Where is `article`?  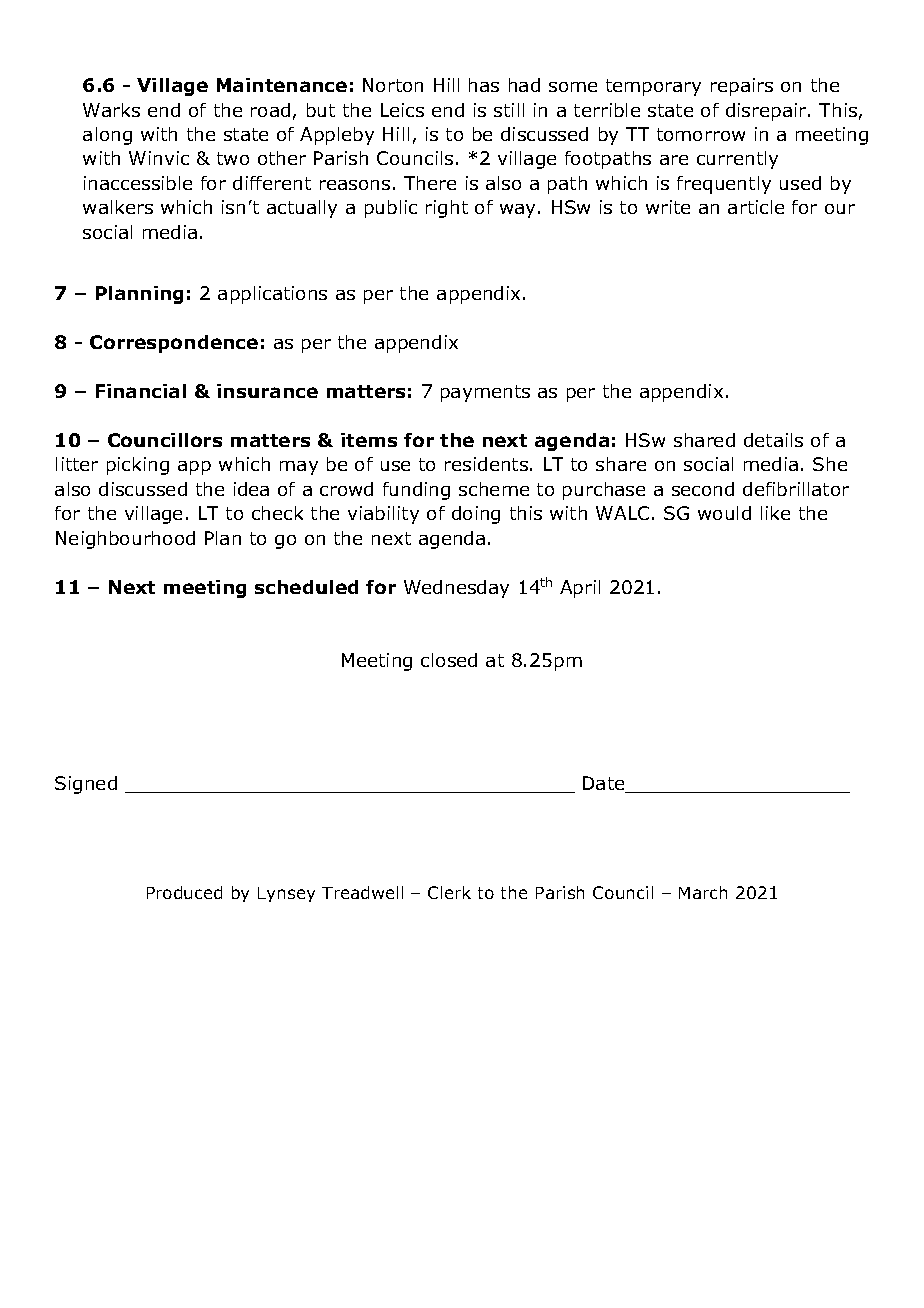
article is located at coordinates (756, 207).
